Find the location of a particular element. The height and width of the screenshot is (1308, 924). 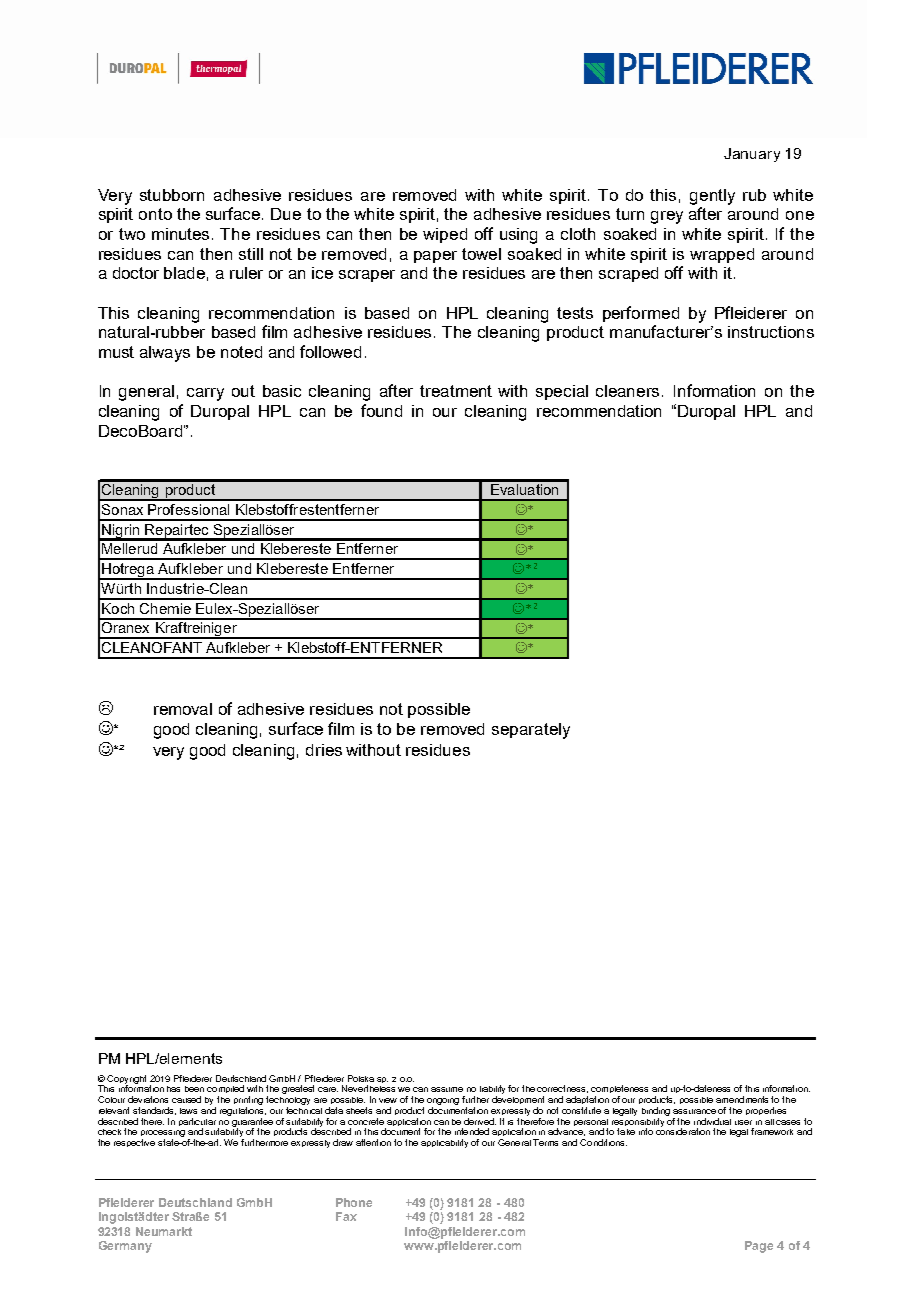

Germany is located at coordinates (125, 1247).
